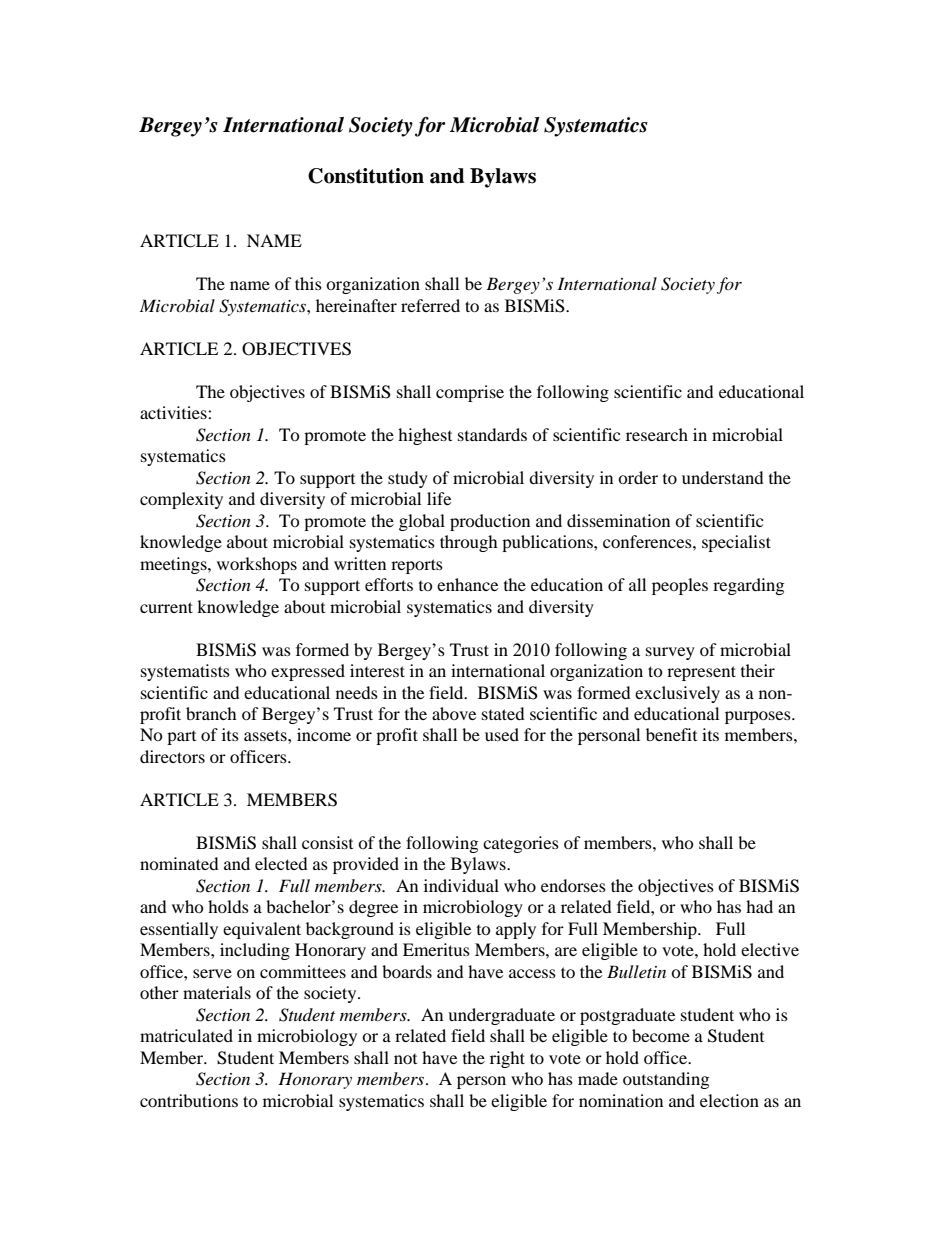  What do you see at coordinates (166, 607) in the screenshot?
I see `current` at bounding box center [166, 607].
